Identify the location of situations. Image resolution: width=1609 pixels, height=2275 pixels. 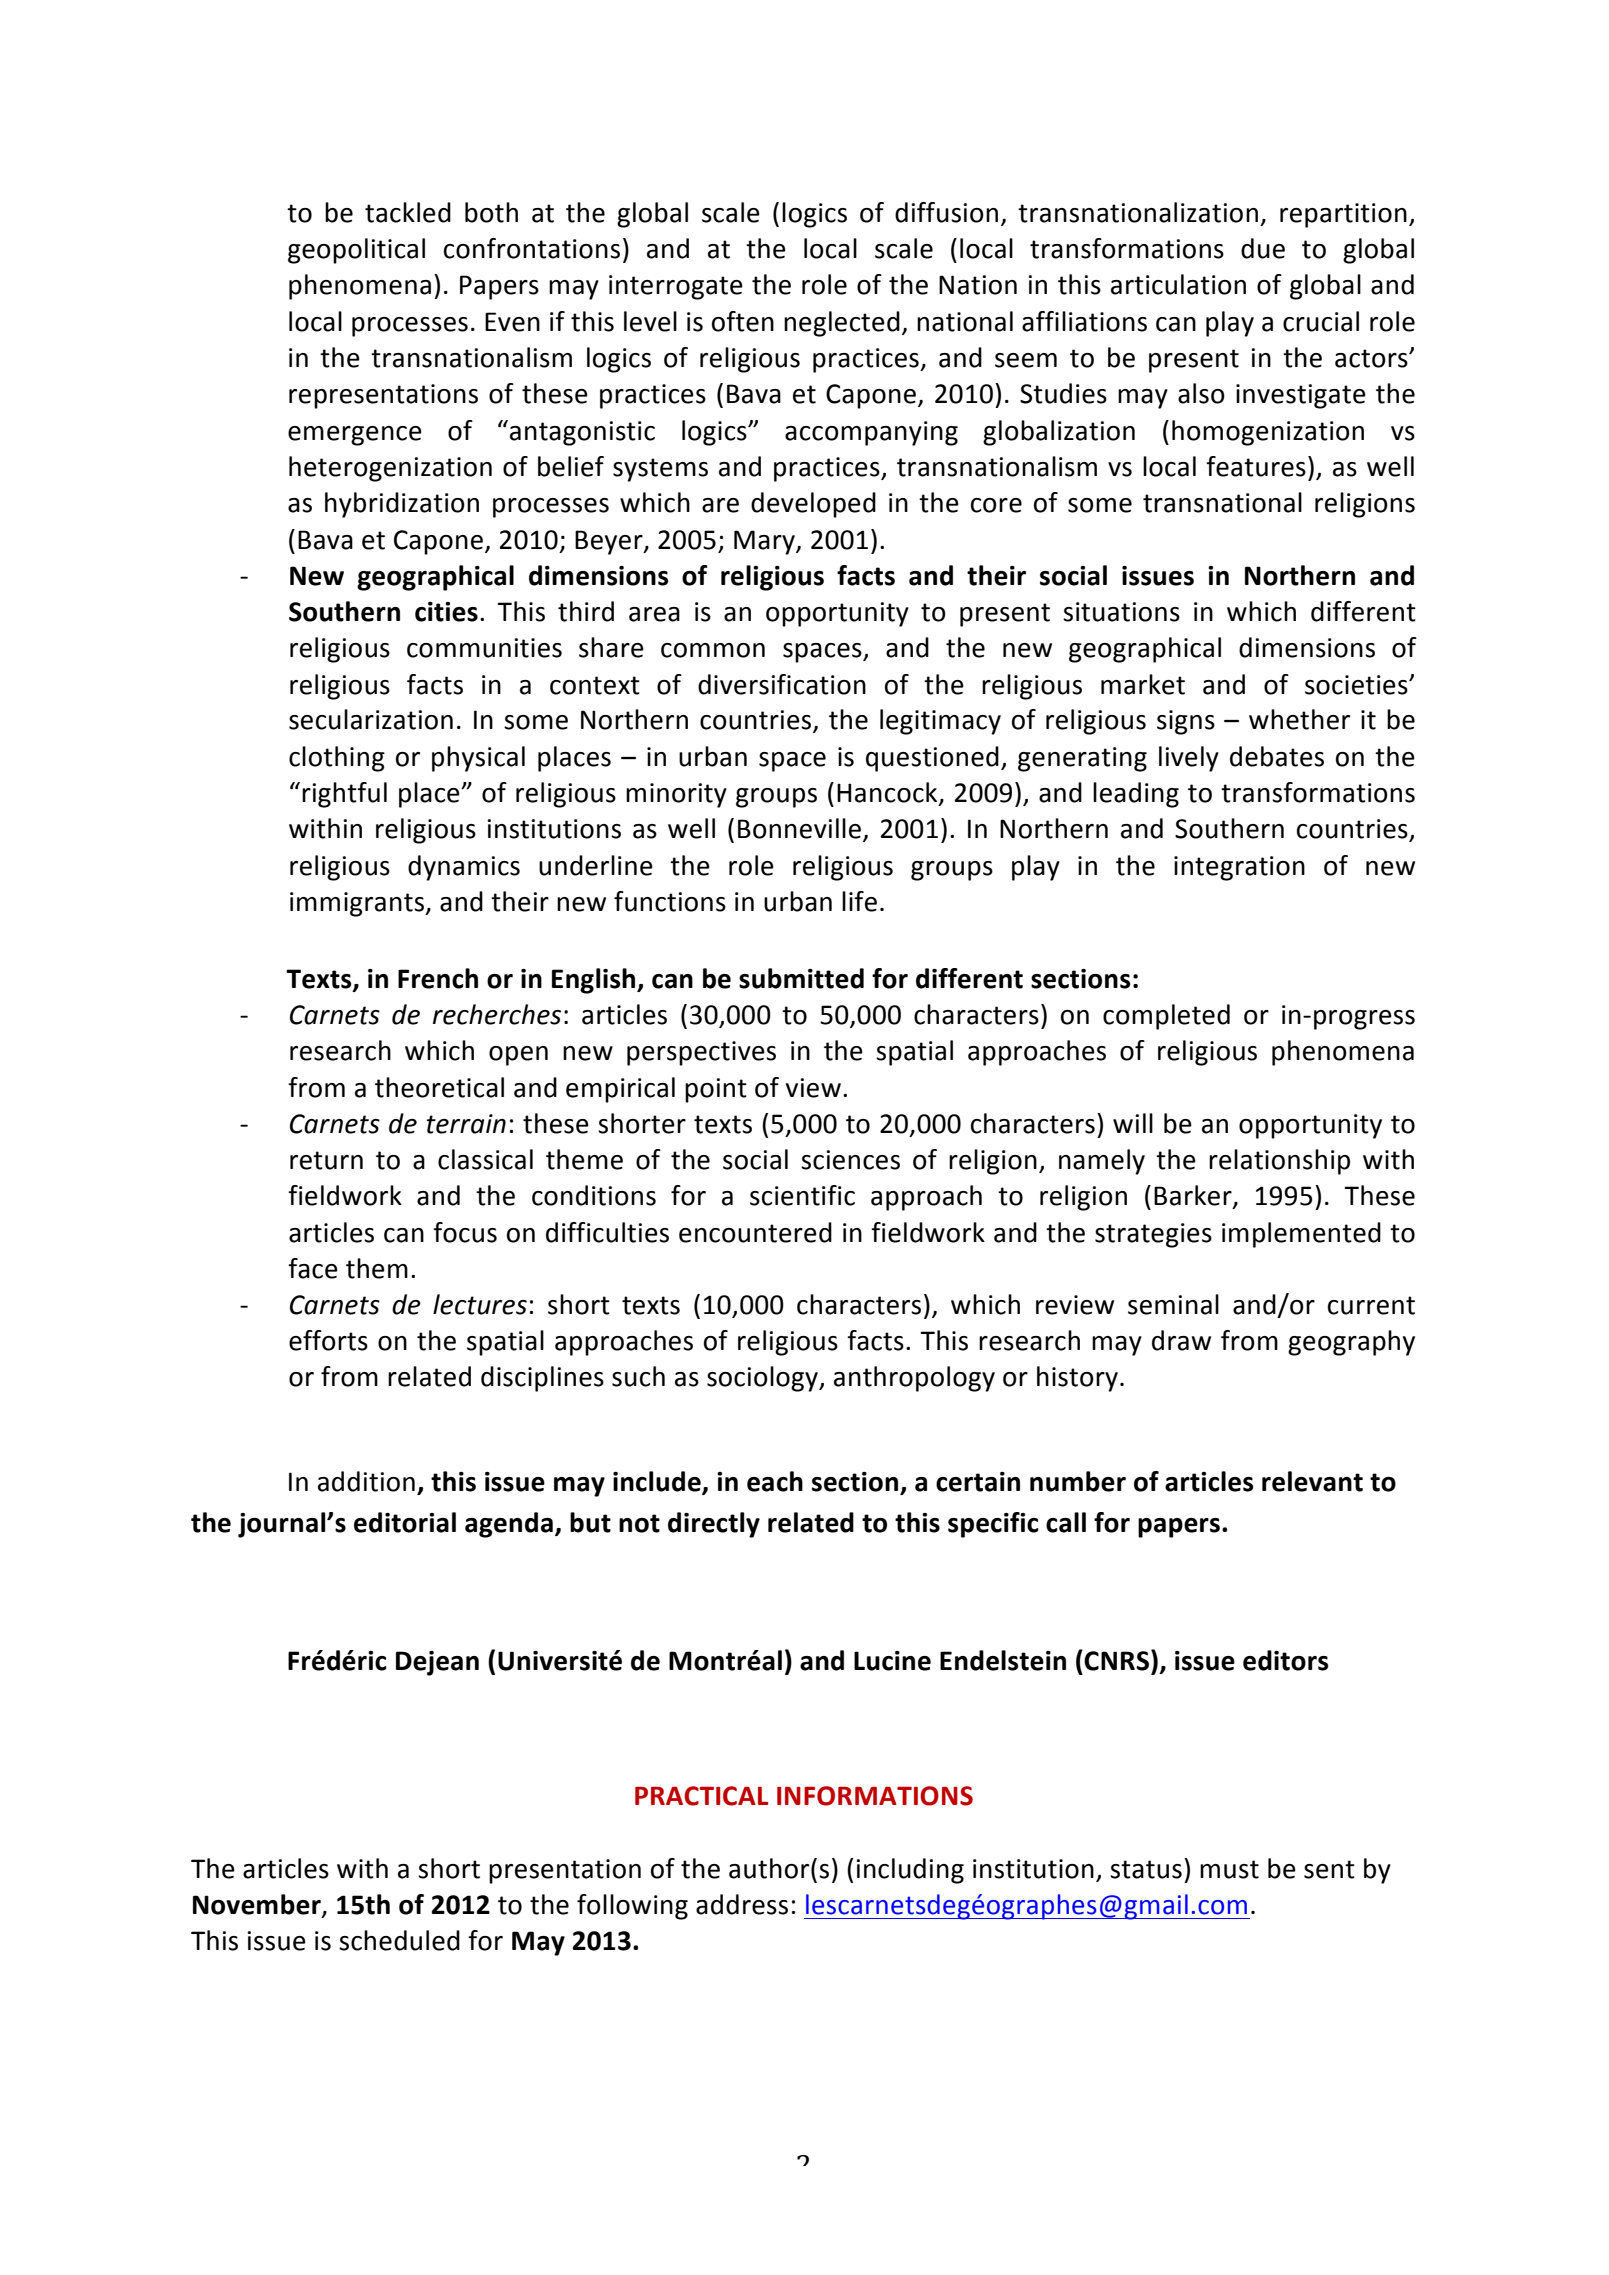
(1121, 612).
